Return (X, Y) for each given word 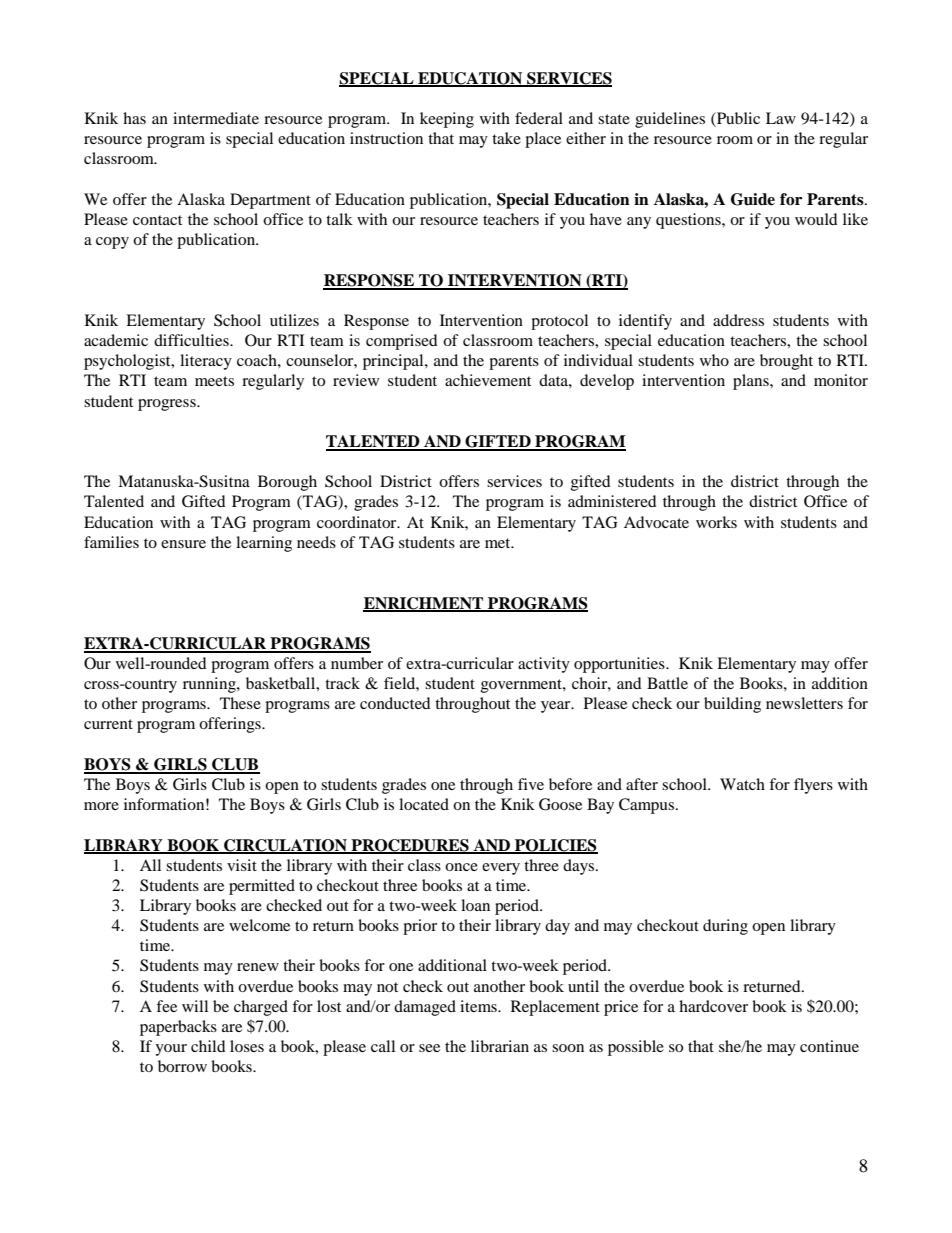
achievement (488, 380)
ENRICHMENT (424, 604)
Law (781, 118)
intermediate (216, 118)
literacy (206, 362)
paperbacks (178, 1028)
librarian (500, 1046)
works (716, 522)
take (506, 138)
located (424, 804)
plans (752, 382)
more (101, 806)
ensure (183, 544)
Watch (742, 784)
